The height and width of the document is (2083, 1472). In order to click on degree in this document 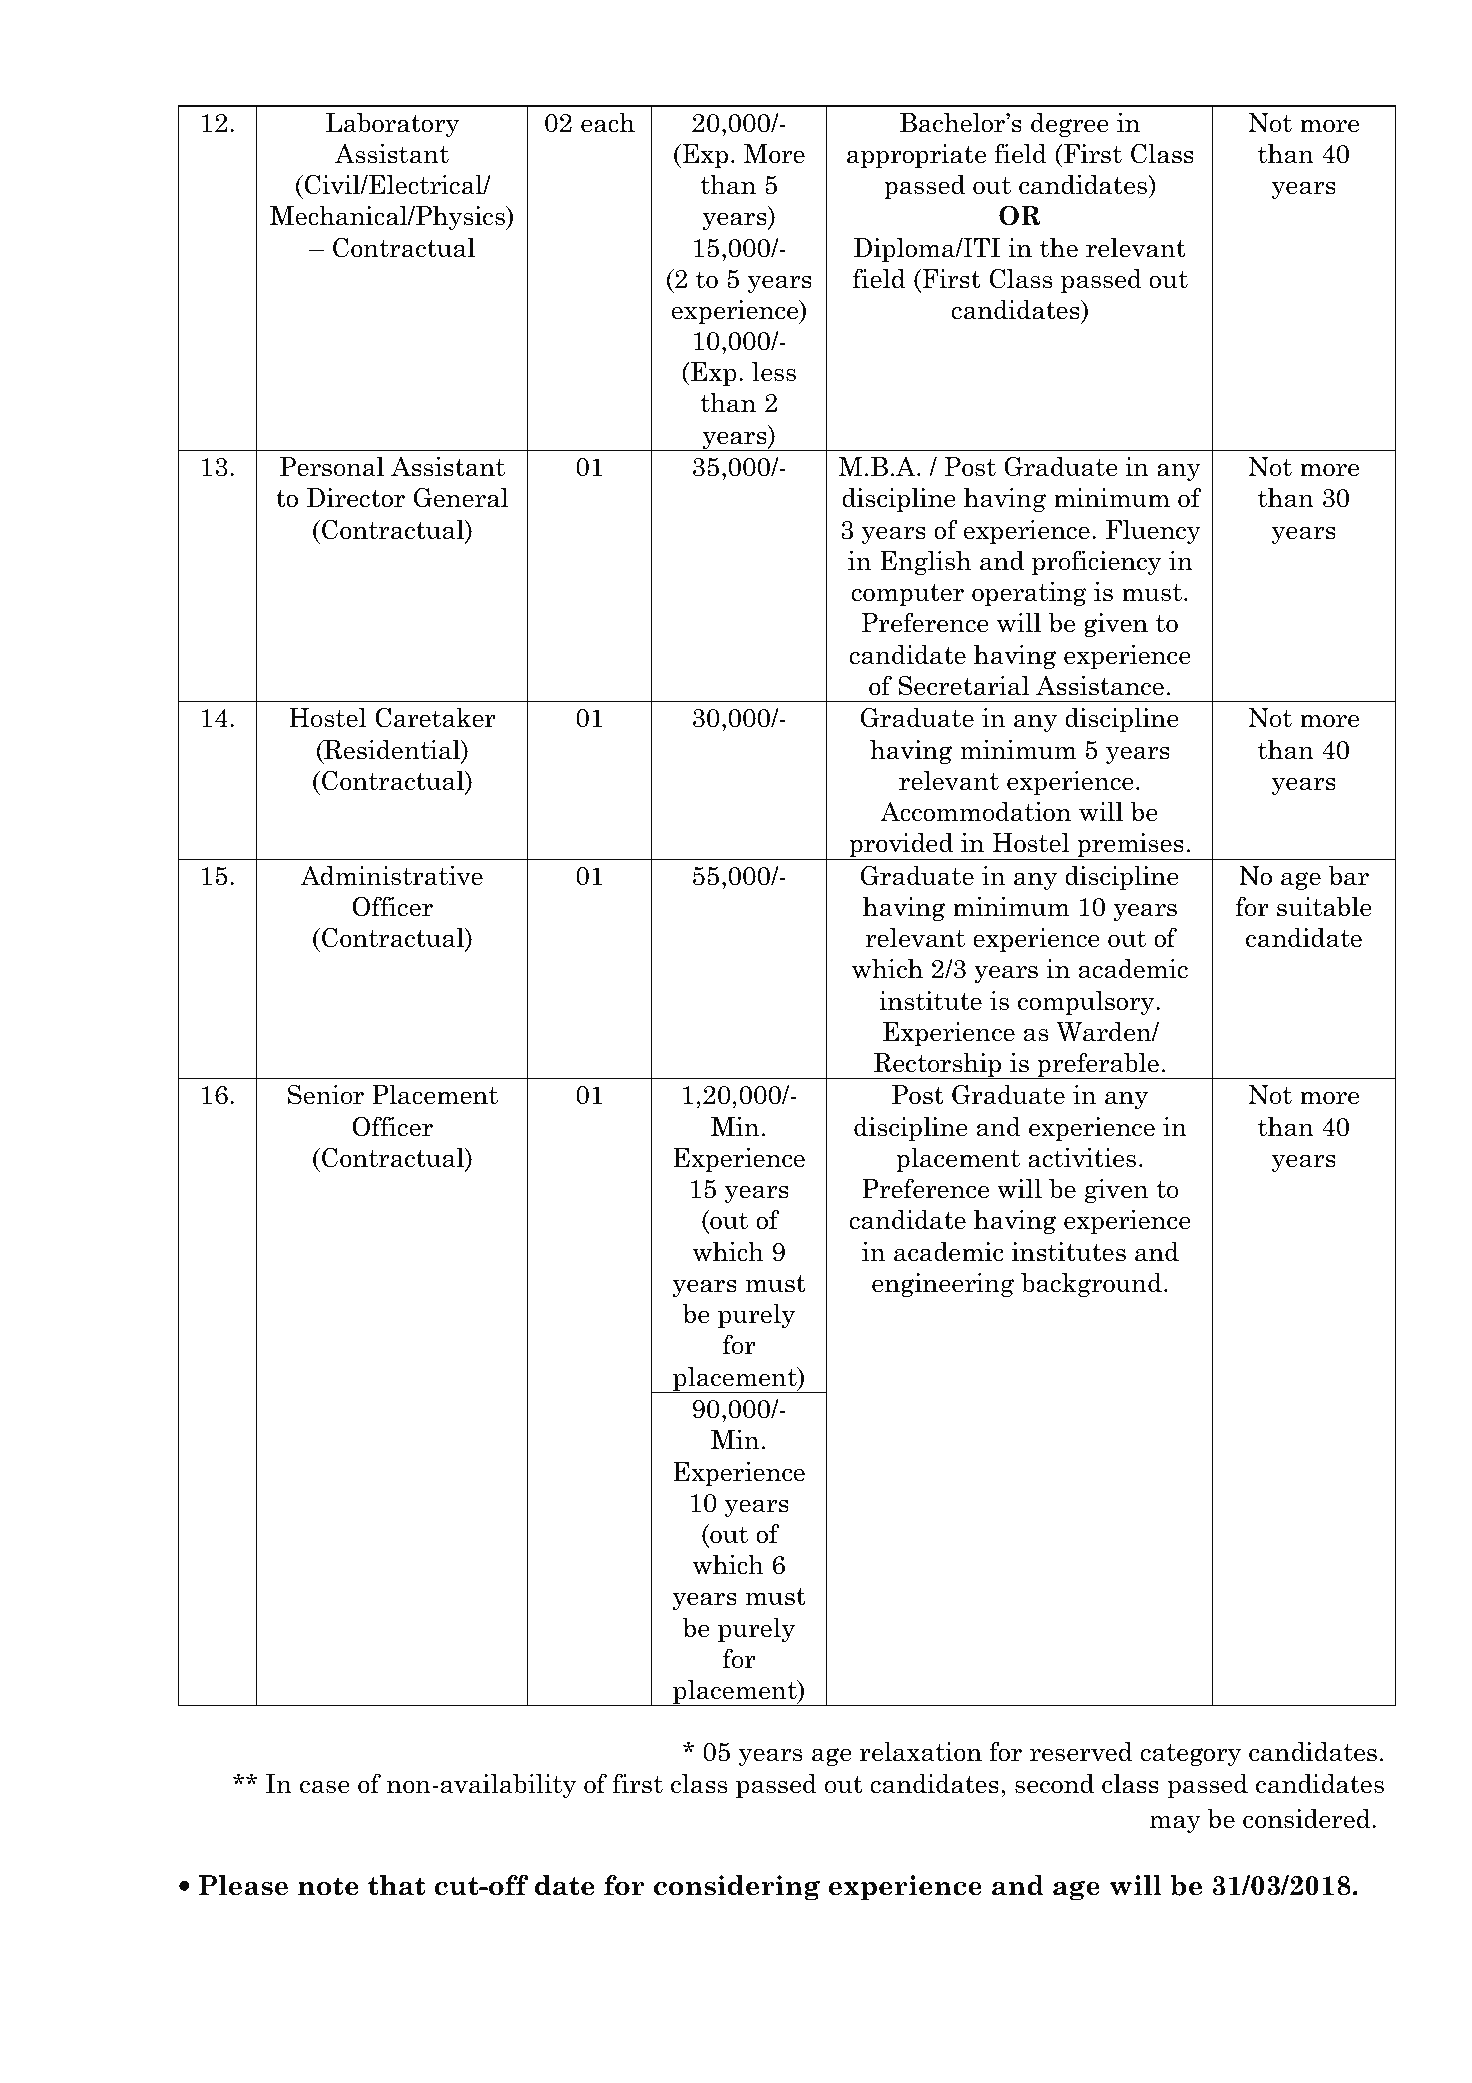, I will do `click(1070, 125)`.
